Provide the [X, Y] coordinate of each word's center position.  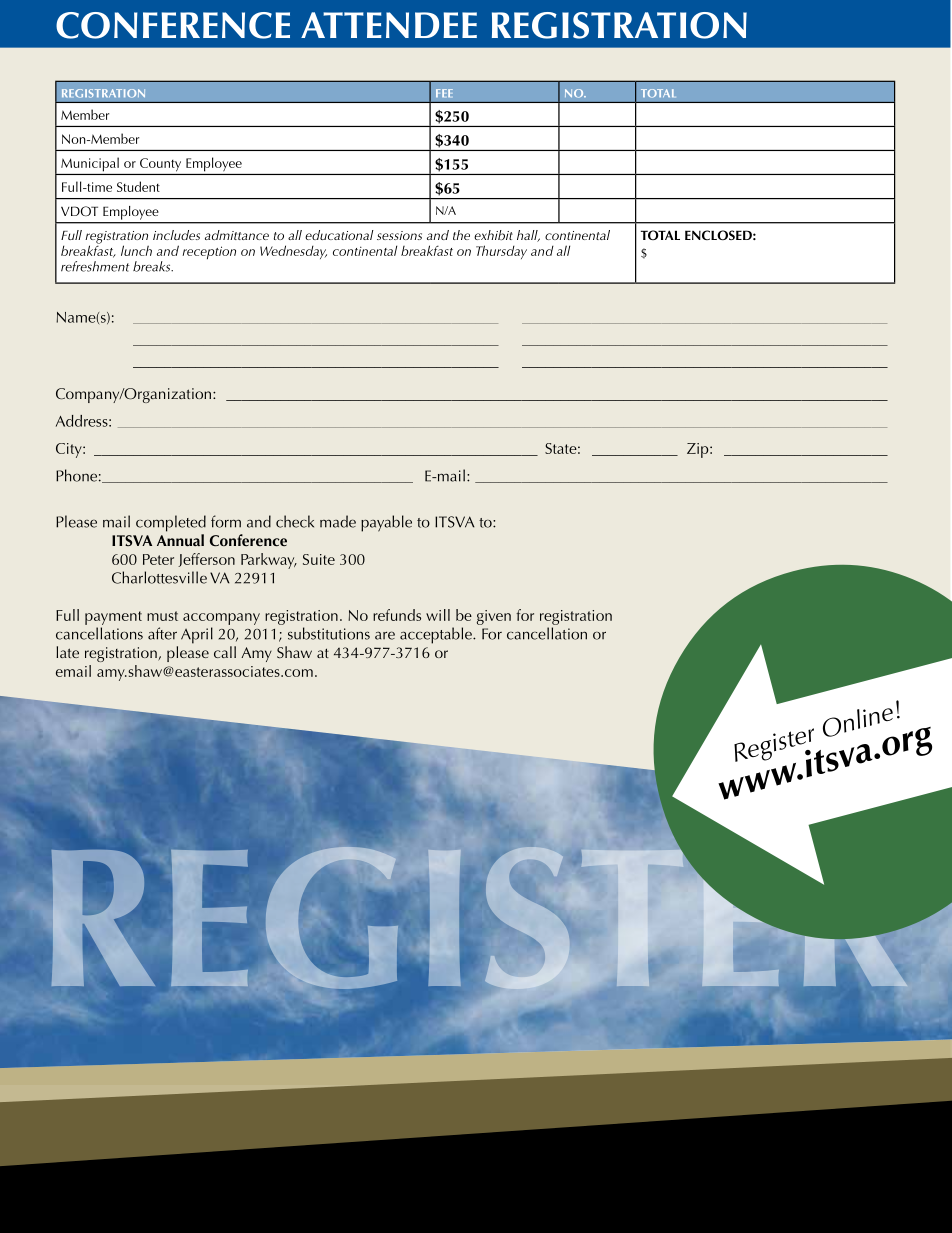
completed [171, 523]
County [160, 165]
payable [386, 523]
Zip [699, 450]
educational [339, 235]
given [494, 617]
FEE [444, 93]
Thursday [501, 252]
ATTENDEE [389, 25]
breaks [153, 266]
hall [528, 236]
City [70, 450]
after [162, 633]
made [338, 521]
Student [138, 186]
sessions [399, 235]
